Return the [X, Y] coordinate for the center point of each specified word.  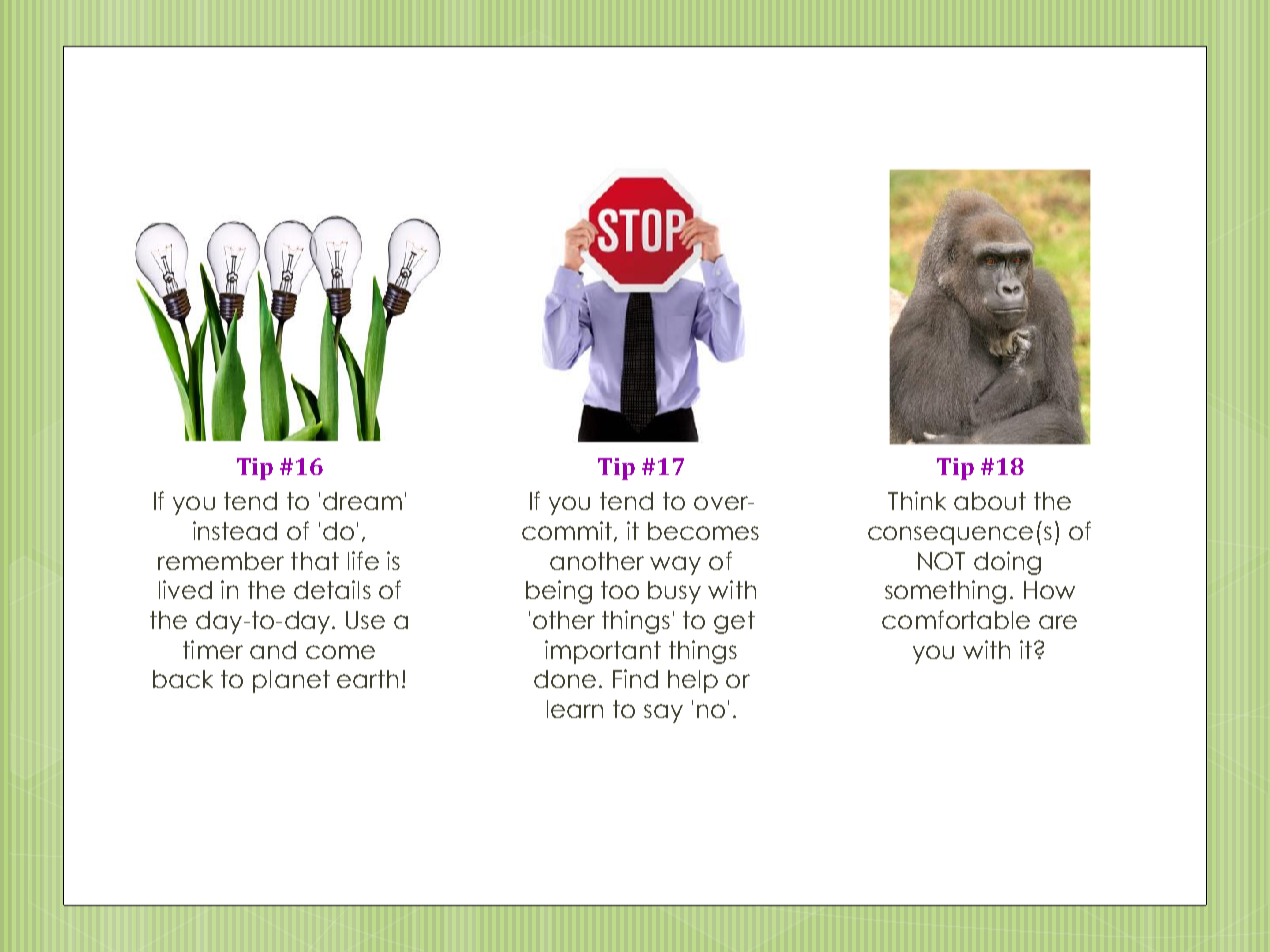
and [273, 650]
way [675, 565]
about [990, 501]
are [1058, 622]
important [603, 652]
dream [362, 501]
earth [367, 679]
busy [674, 592]
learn [575, 709]
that [315, 561]
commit [568, 531]
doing [1007, 563]
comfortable [956, 619]
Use [365, 620]
